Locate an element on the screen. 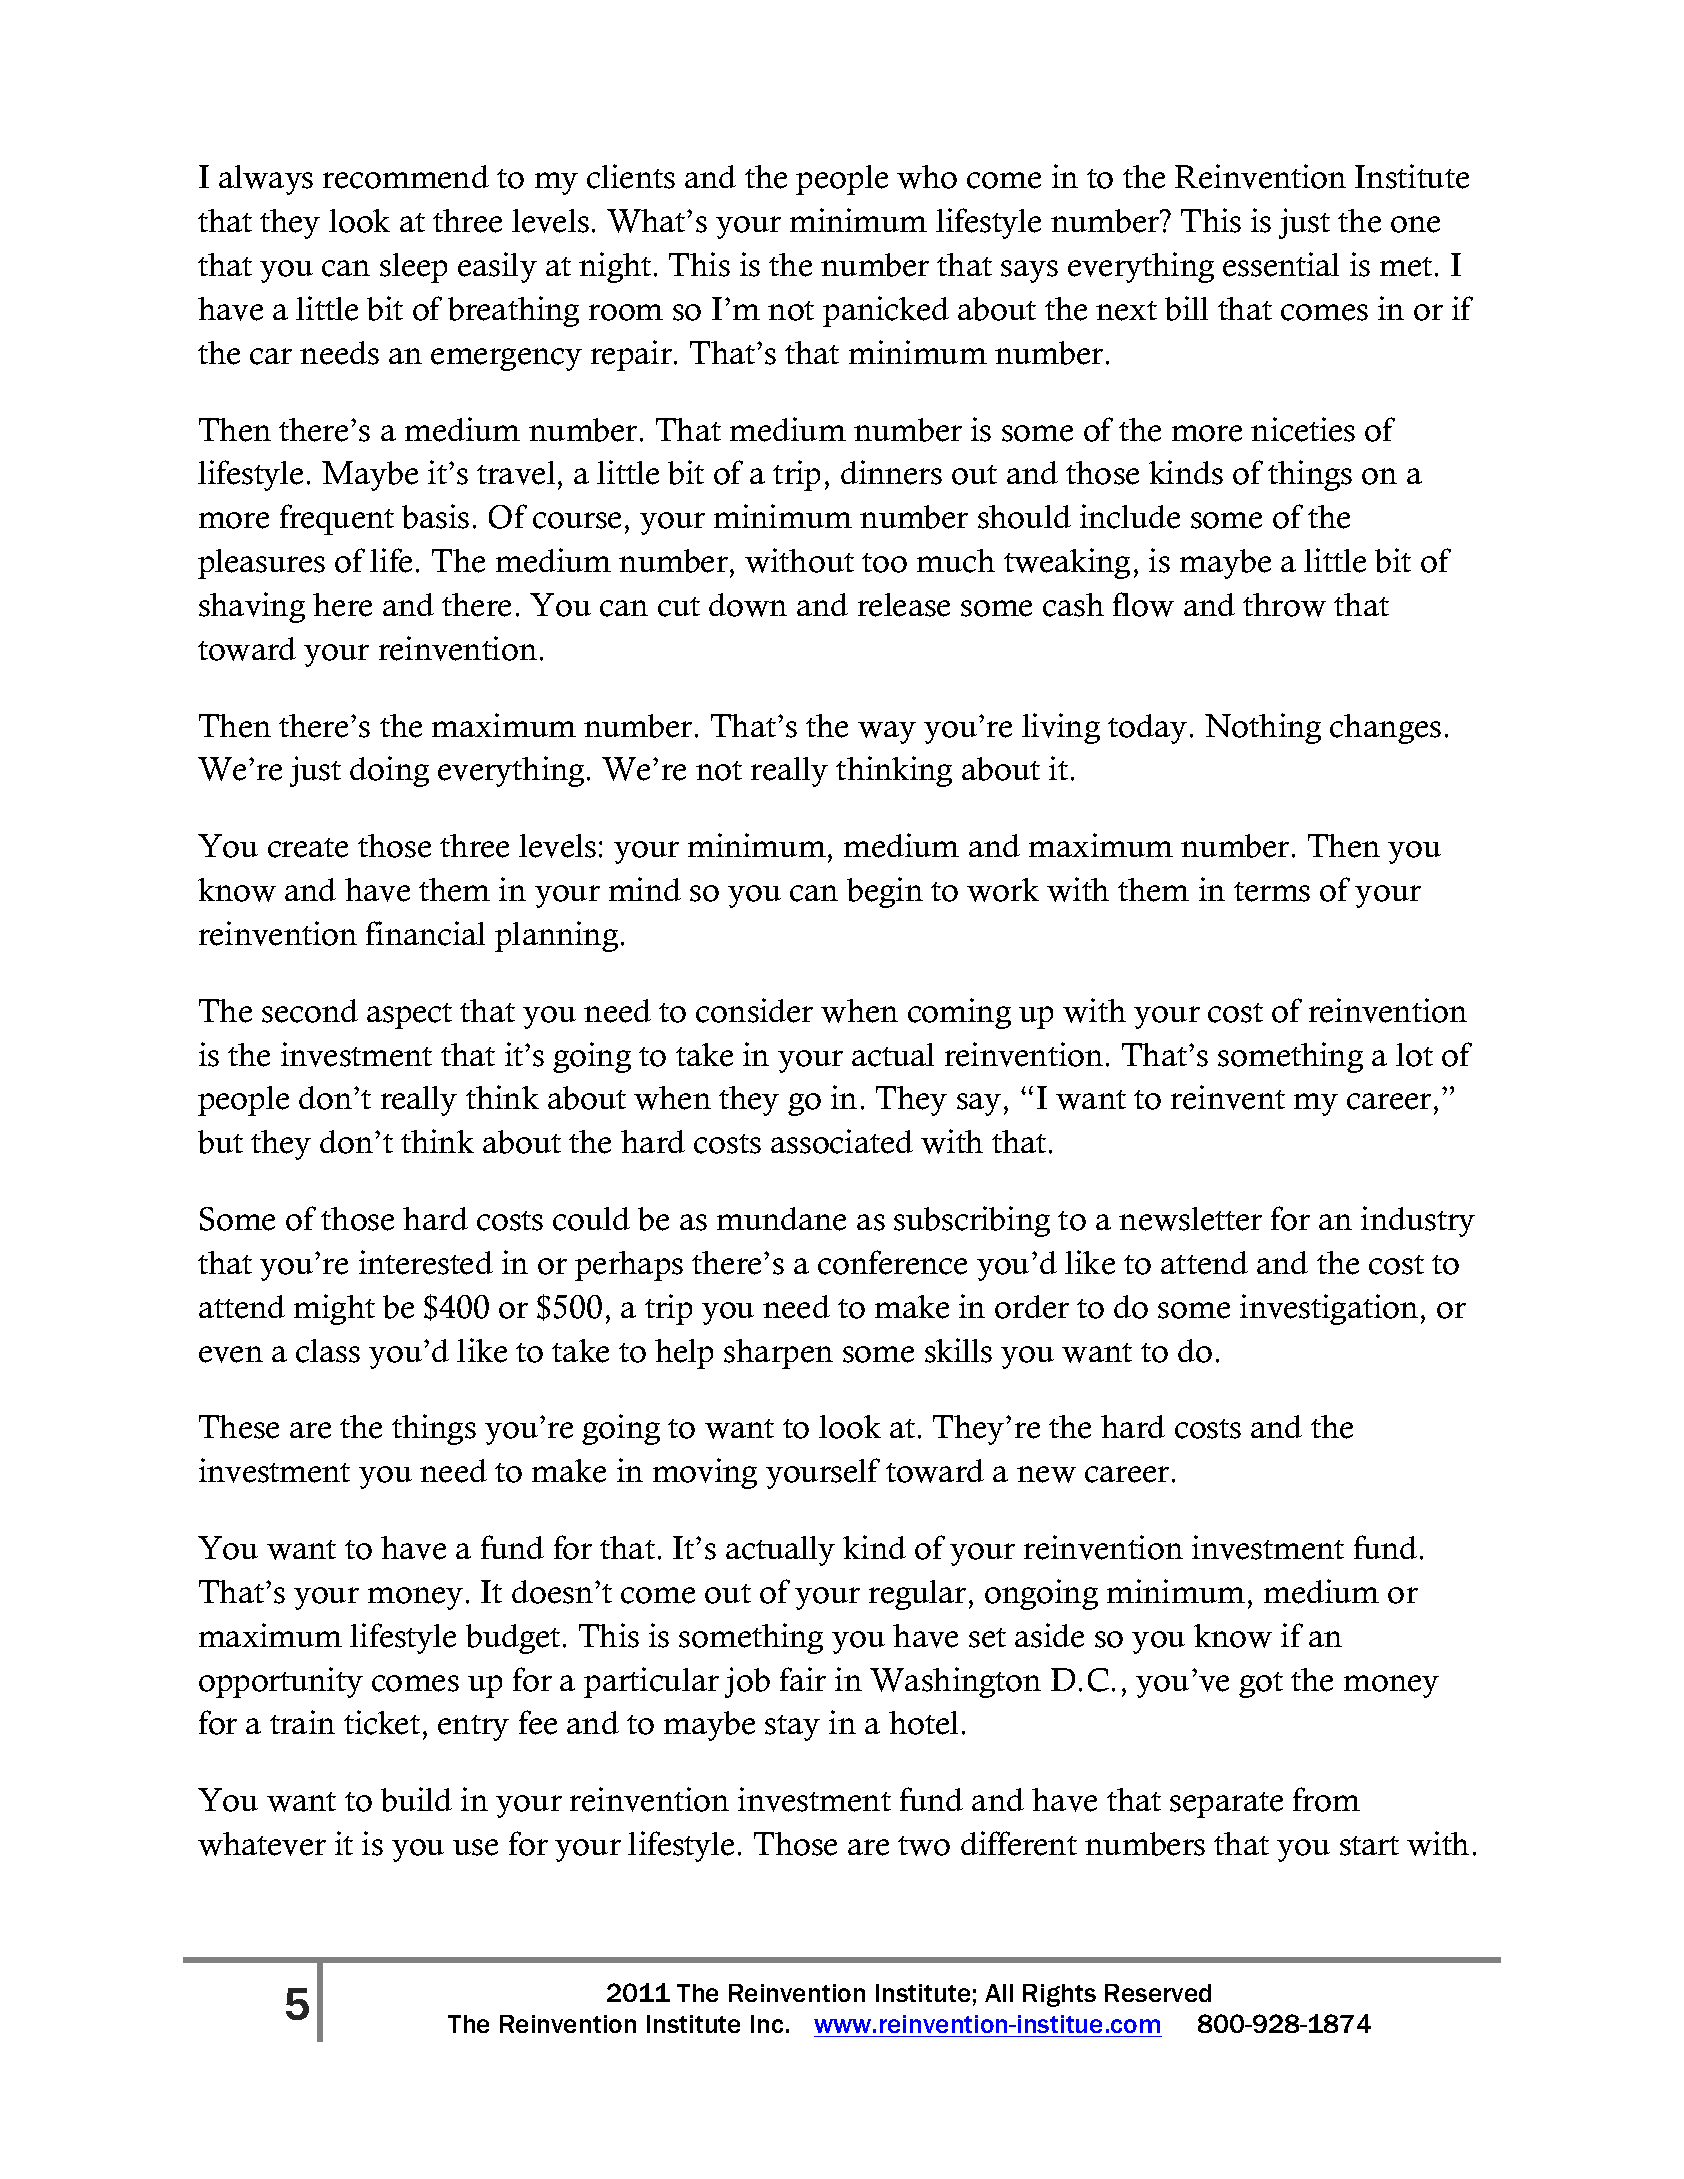 Image resolution: width=1684 pixels, height=2179 pixels. use is located at coordinates (475, 1847).
